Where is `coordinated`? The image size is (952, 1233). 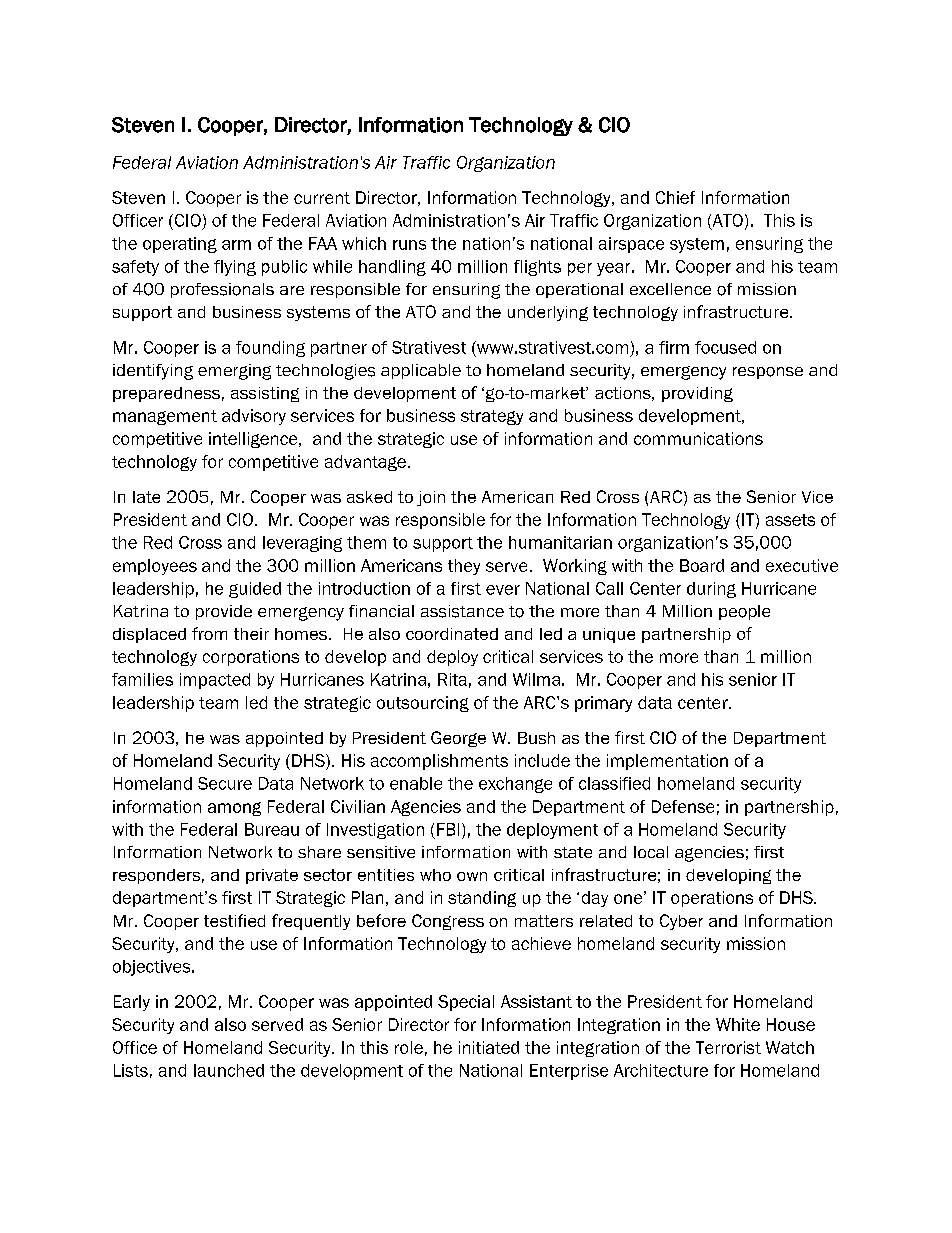
coordinated is located at coordinates (452, 634).
